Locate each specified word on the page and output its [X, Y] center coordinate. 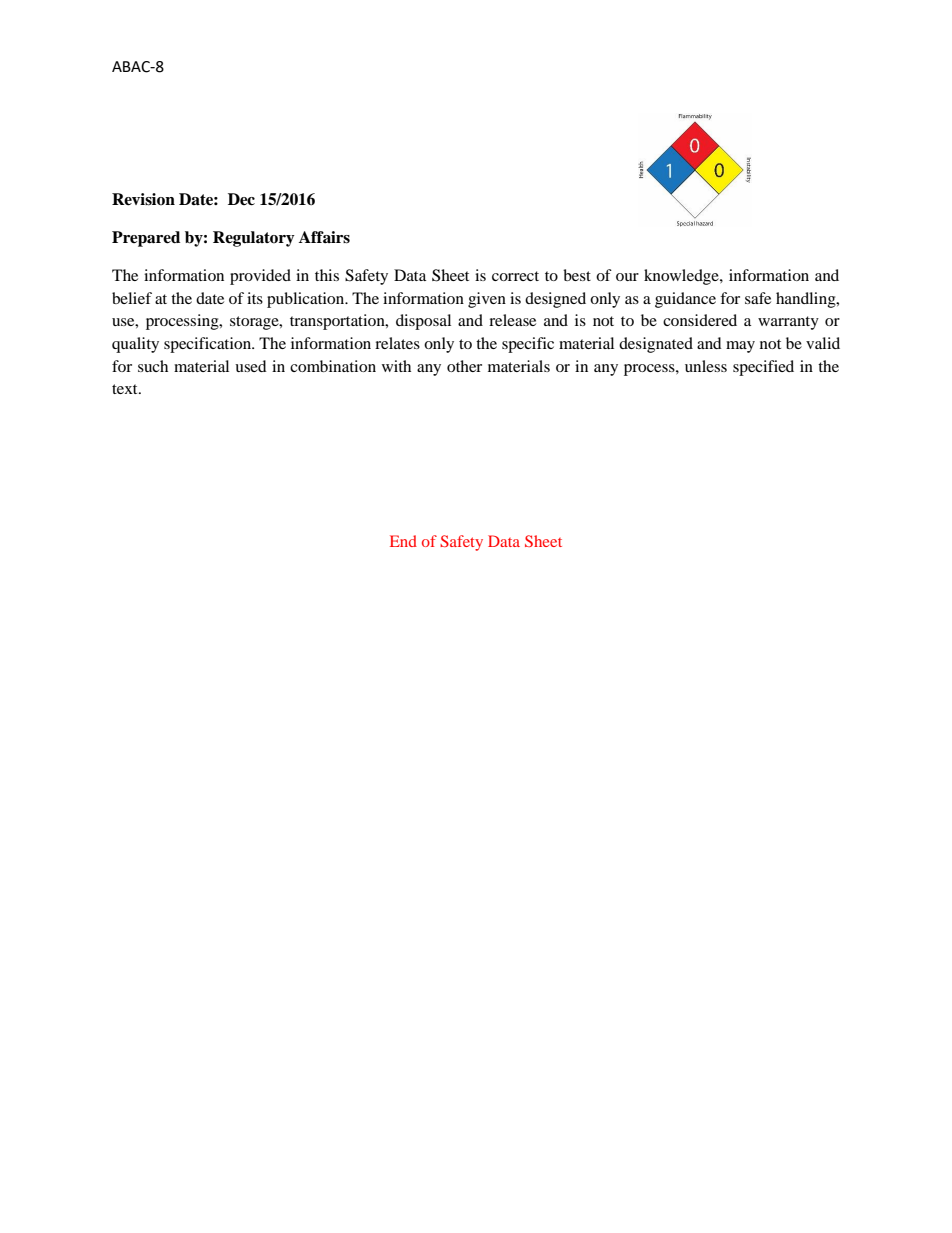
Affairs [324, 237]
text [126, 389]
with [396, 366]
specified [763, 368]
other [464, 366]
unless [706, 366]
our [627, 277]
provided [260, 277]
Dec [241, 199]
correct [515, 276]
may [740, 347]
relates [397, 343]
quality [135, 345]
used [251, 366]
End [403, 541]
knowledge [682, 277]
